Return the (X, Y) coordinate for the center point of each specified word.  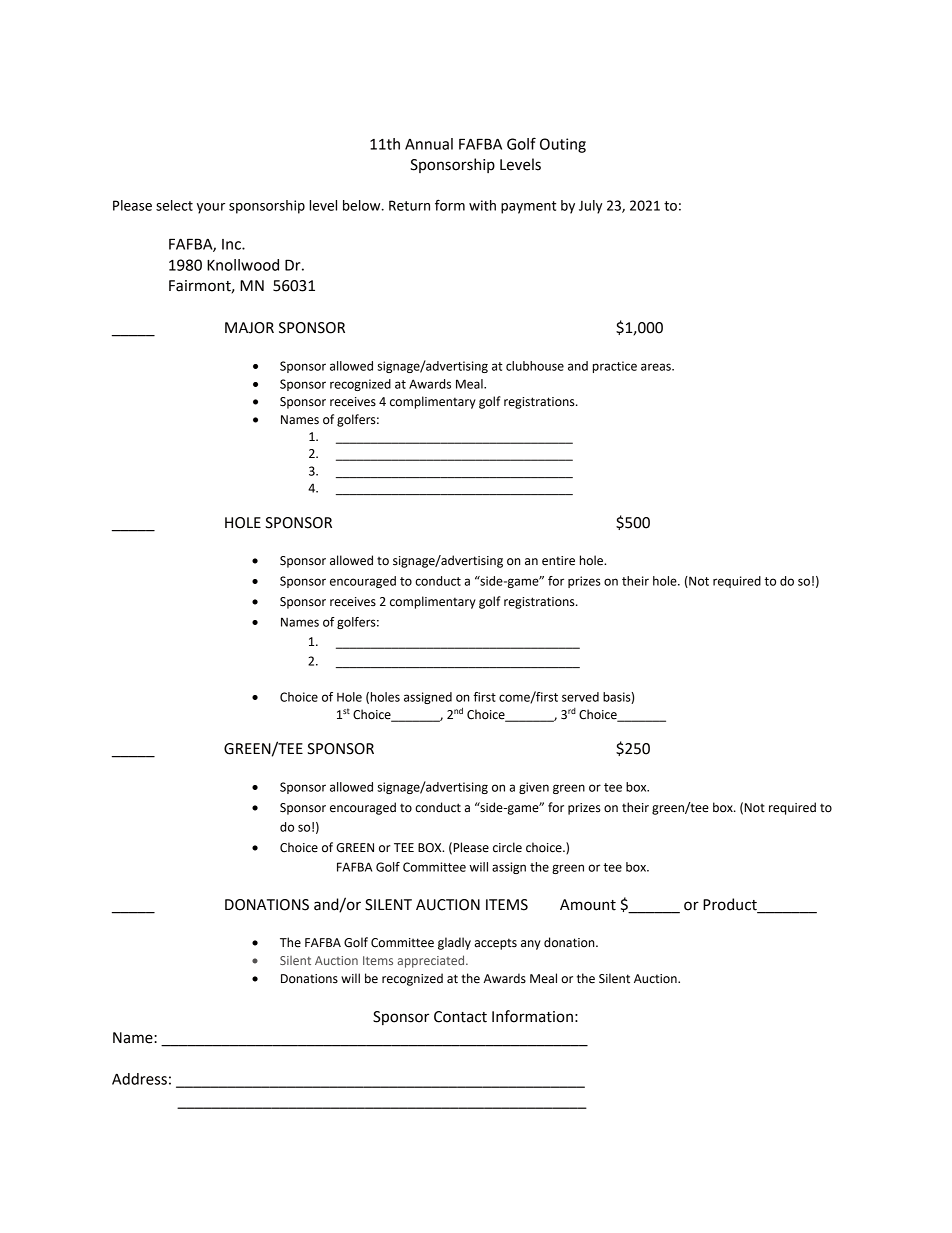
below (363, 205)
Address (139, 1079)
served (580, 697)
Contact (460, 1017)
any (531, 945)
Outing (563, 145)
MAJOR (249, 328)
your (211, 208)
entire (558, 561)
